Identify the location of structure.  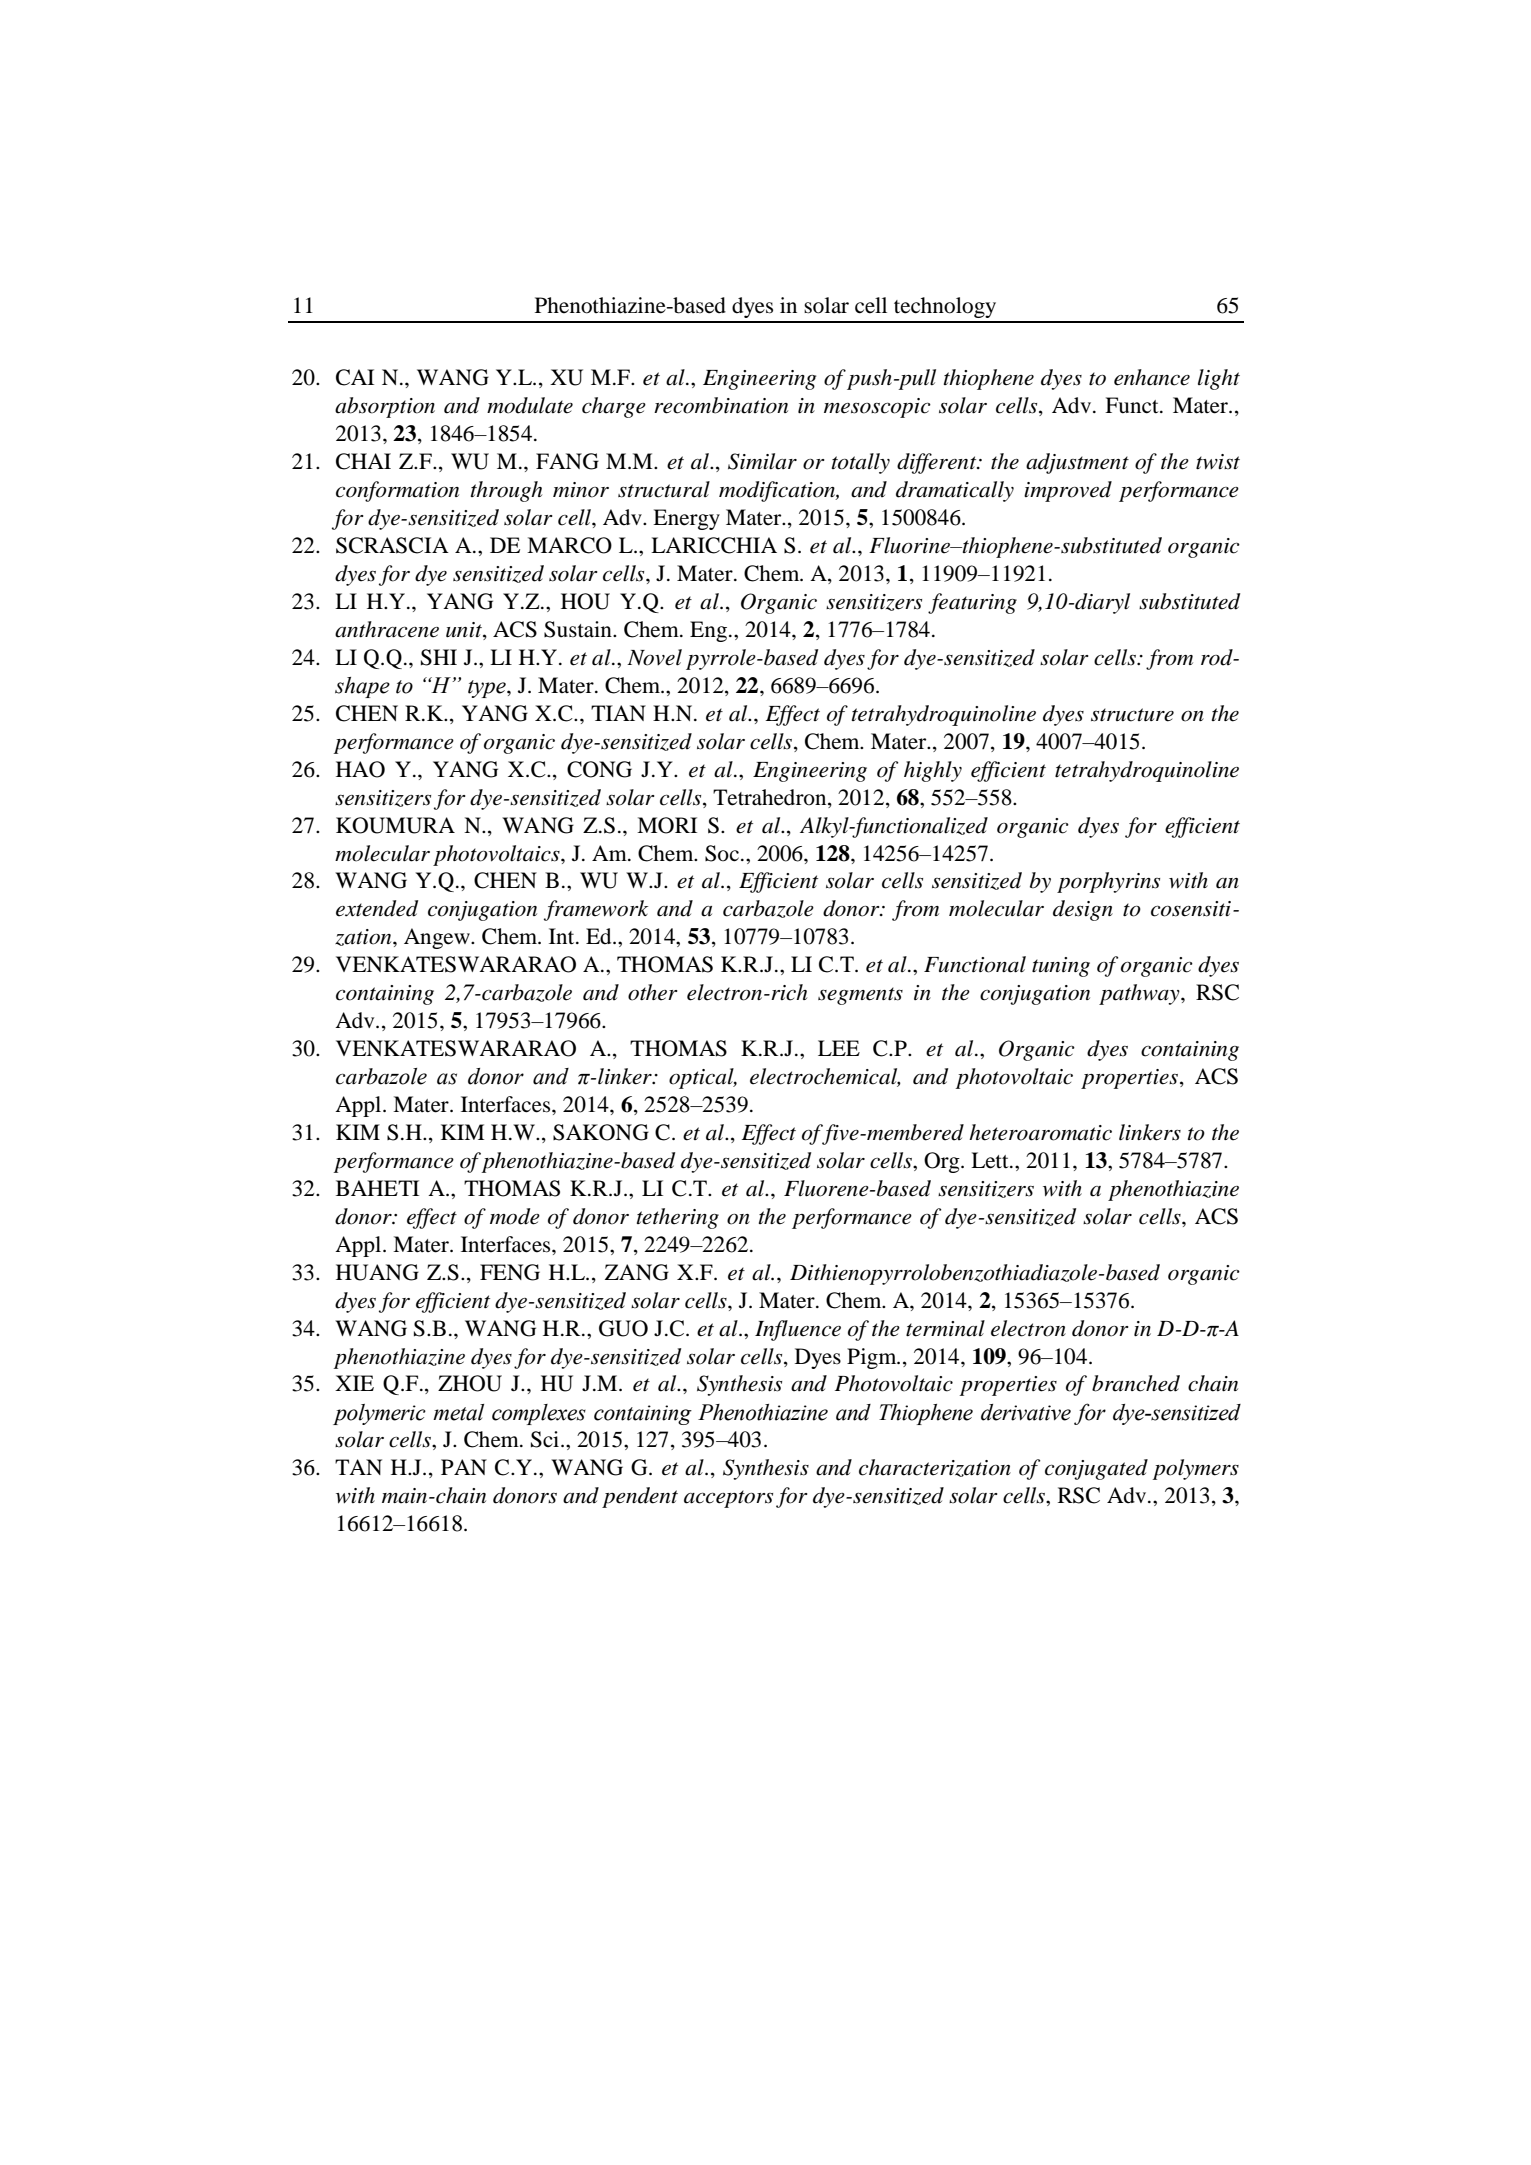
(1132, 715).
